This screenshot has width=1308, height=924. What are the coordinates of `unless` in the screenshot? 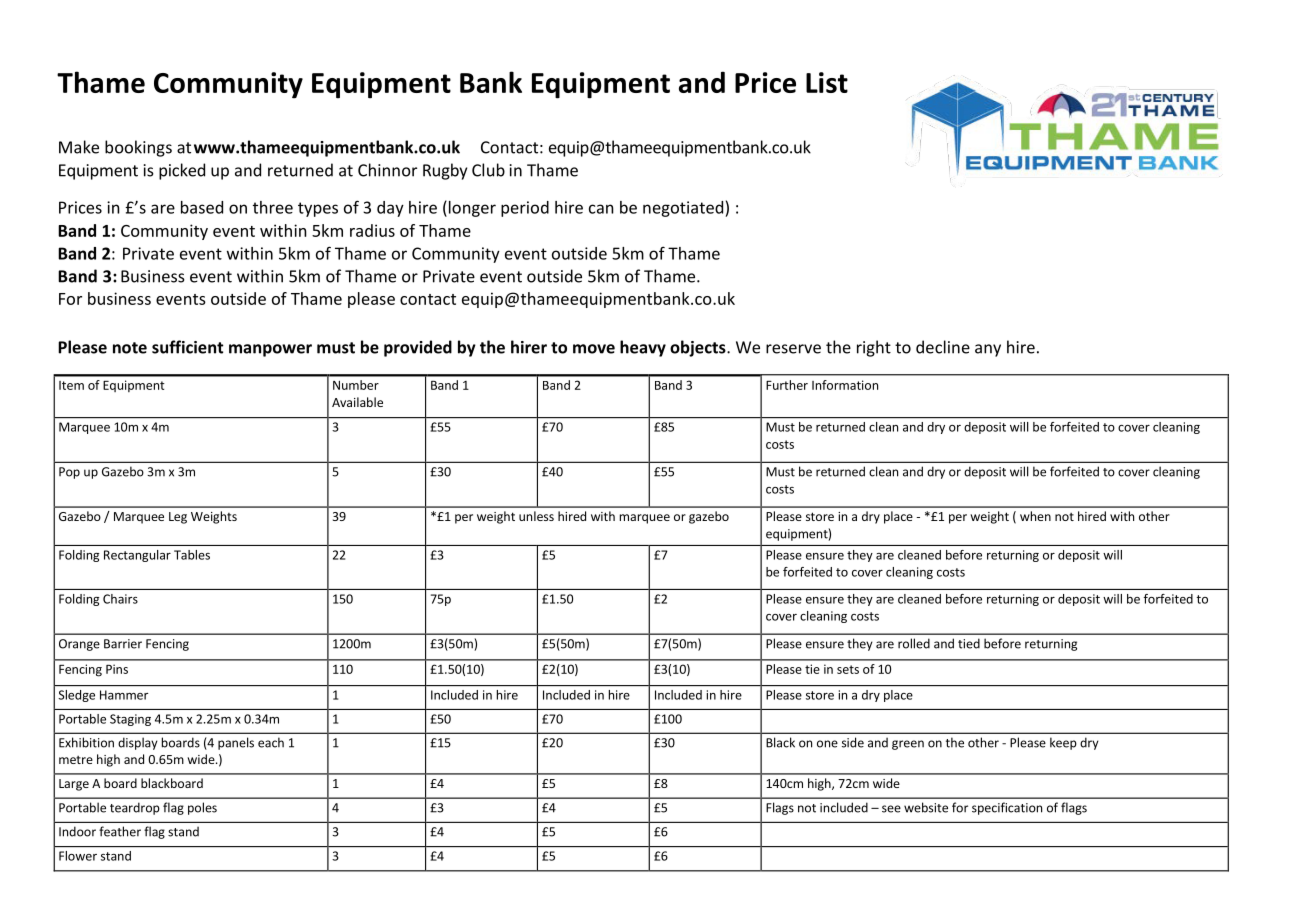 It's located at (536, 516).
